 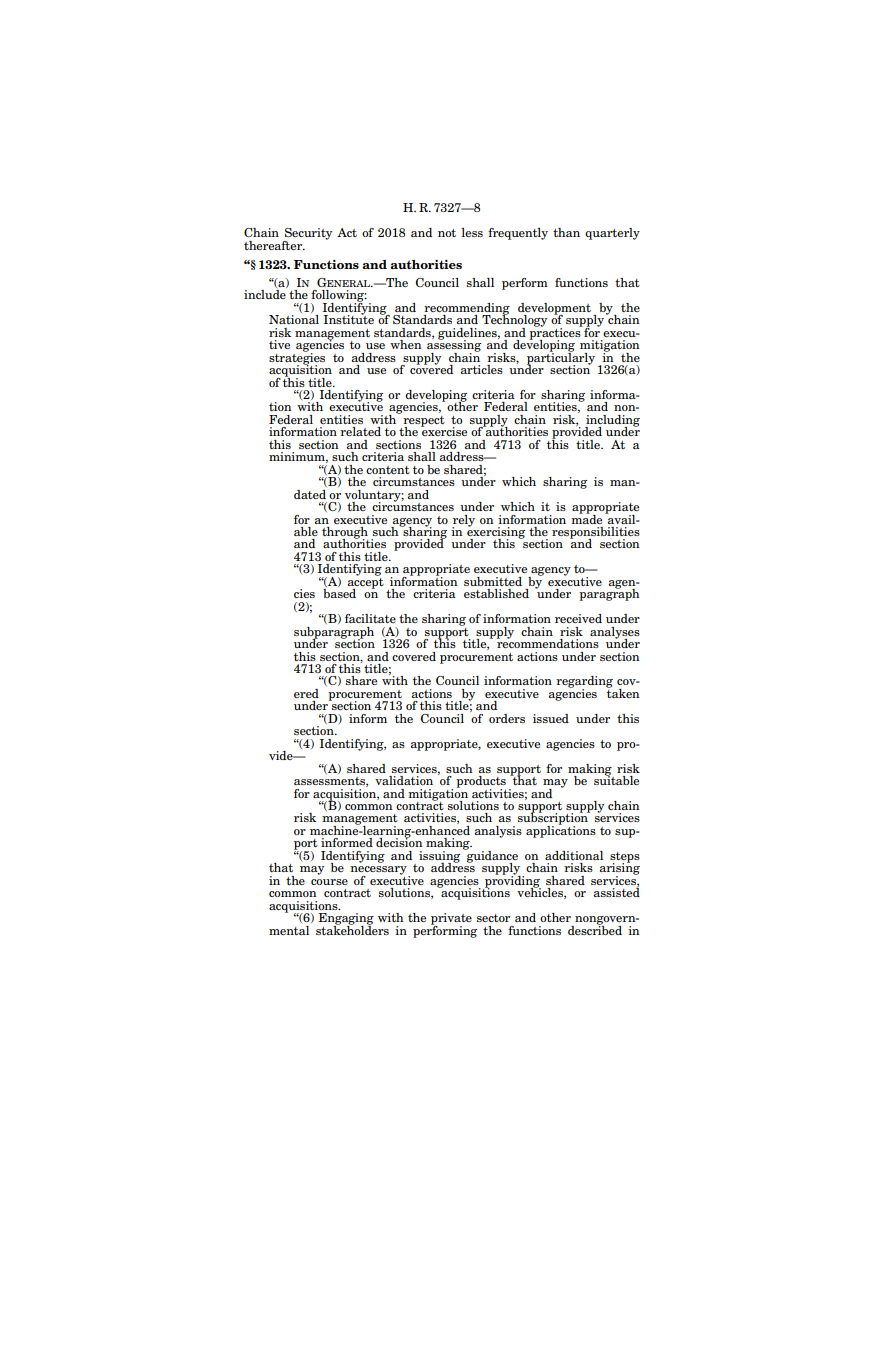 I want to click on course, so click(x=329, y=882).
